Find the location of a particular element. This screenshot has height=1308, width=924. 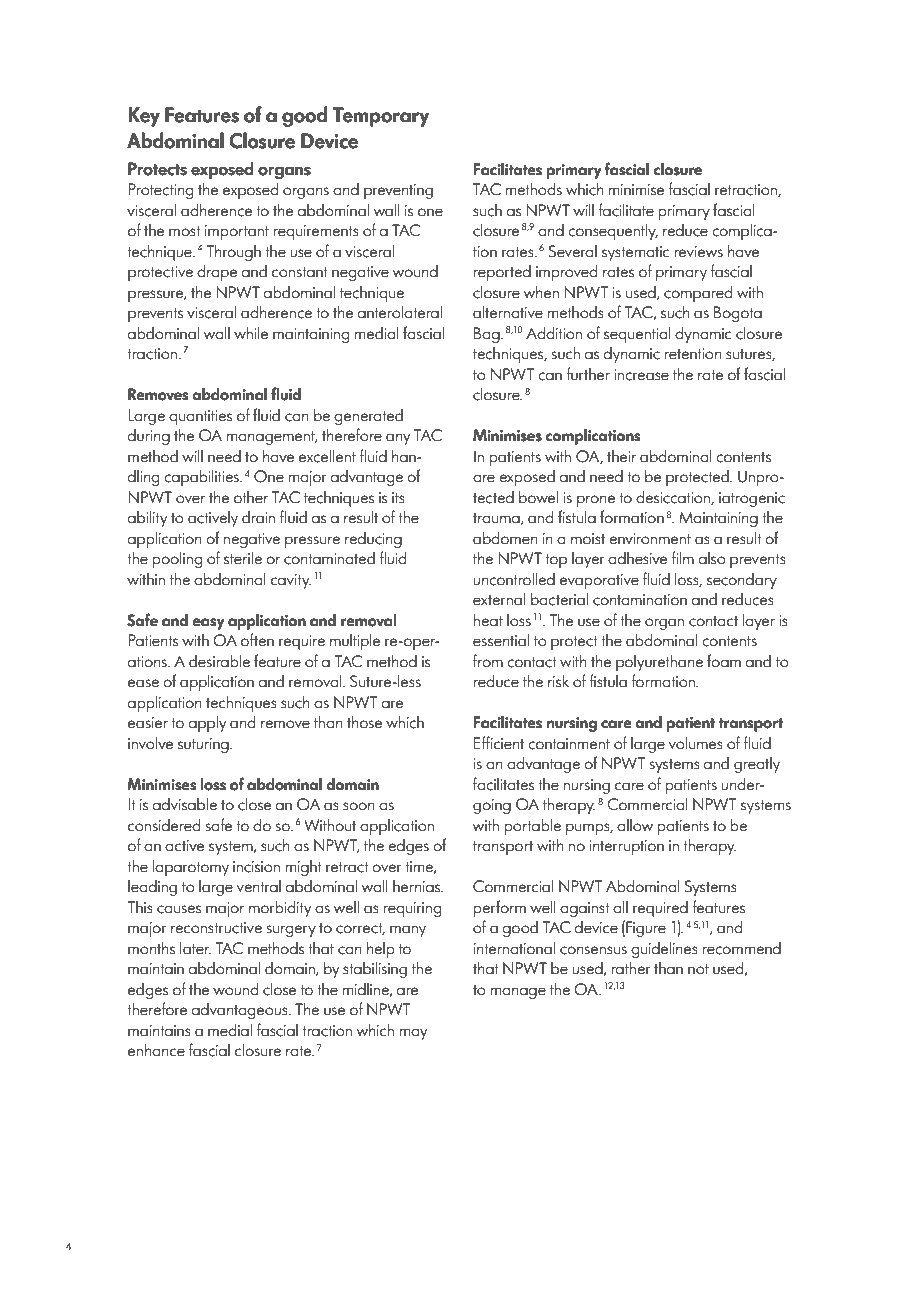

Key is located at coordinates (144, 117).
